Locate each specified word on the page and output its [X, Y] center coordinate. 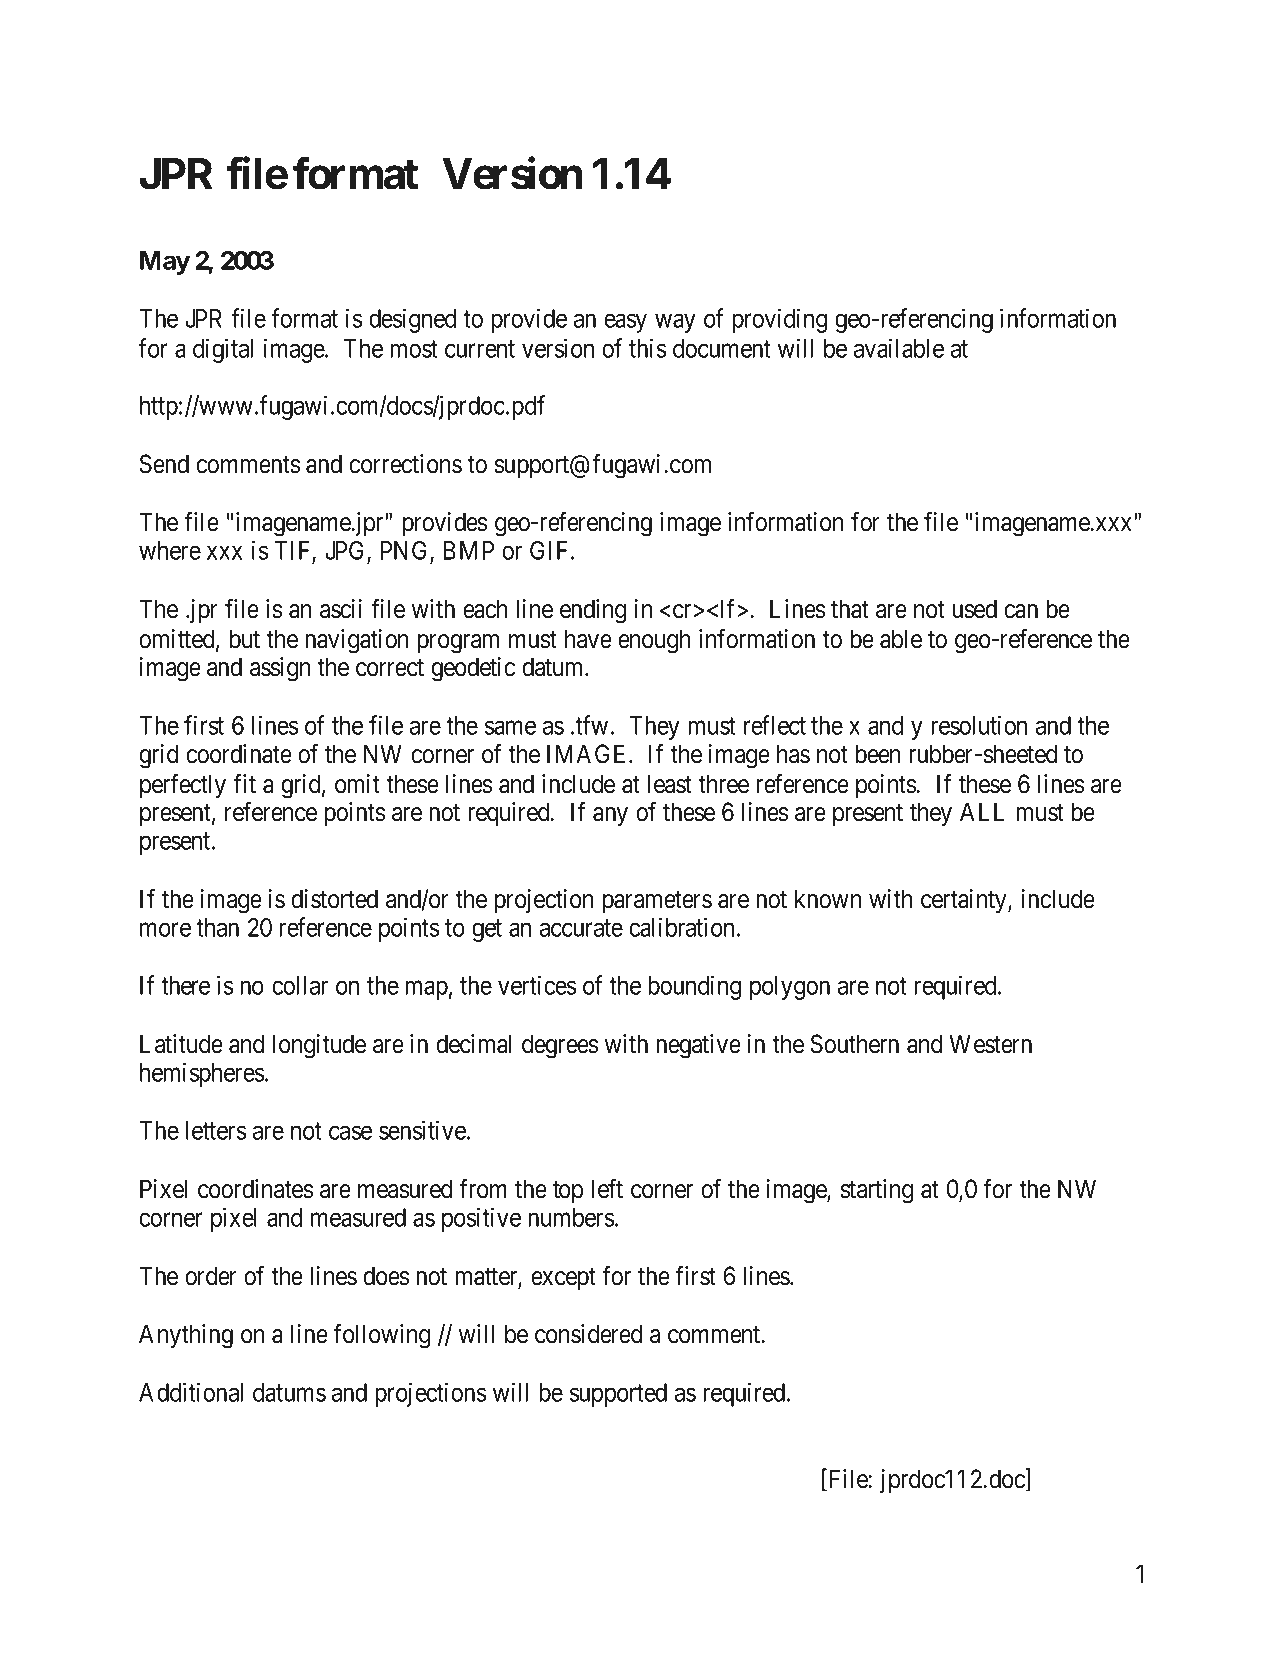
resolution [979, 725]
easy [625, 323]
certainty [965, 901]
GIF [551, 550]
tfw [591, 725]
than [217, 927]
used [974, 609]
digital [223, 350]
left [607, 1189]
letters [216, 1130]
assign [280, 669]
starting [877, 1191]
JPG [346, 552]
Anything [186, 1336]
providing [779, 320]
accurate [581, 928]
